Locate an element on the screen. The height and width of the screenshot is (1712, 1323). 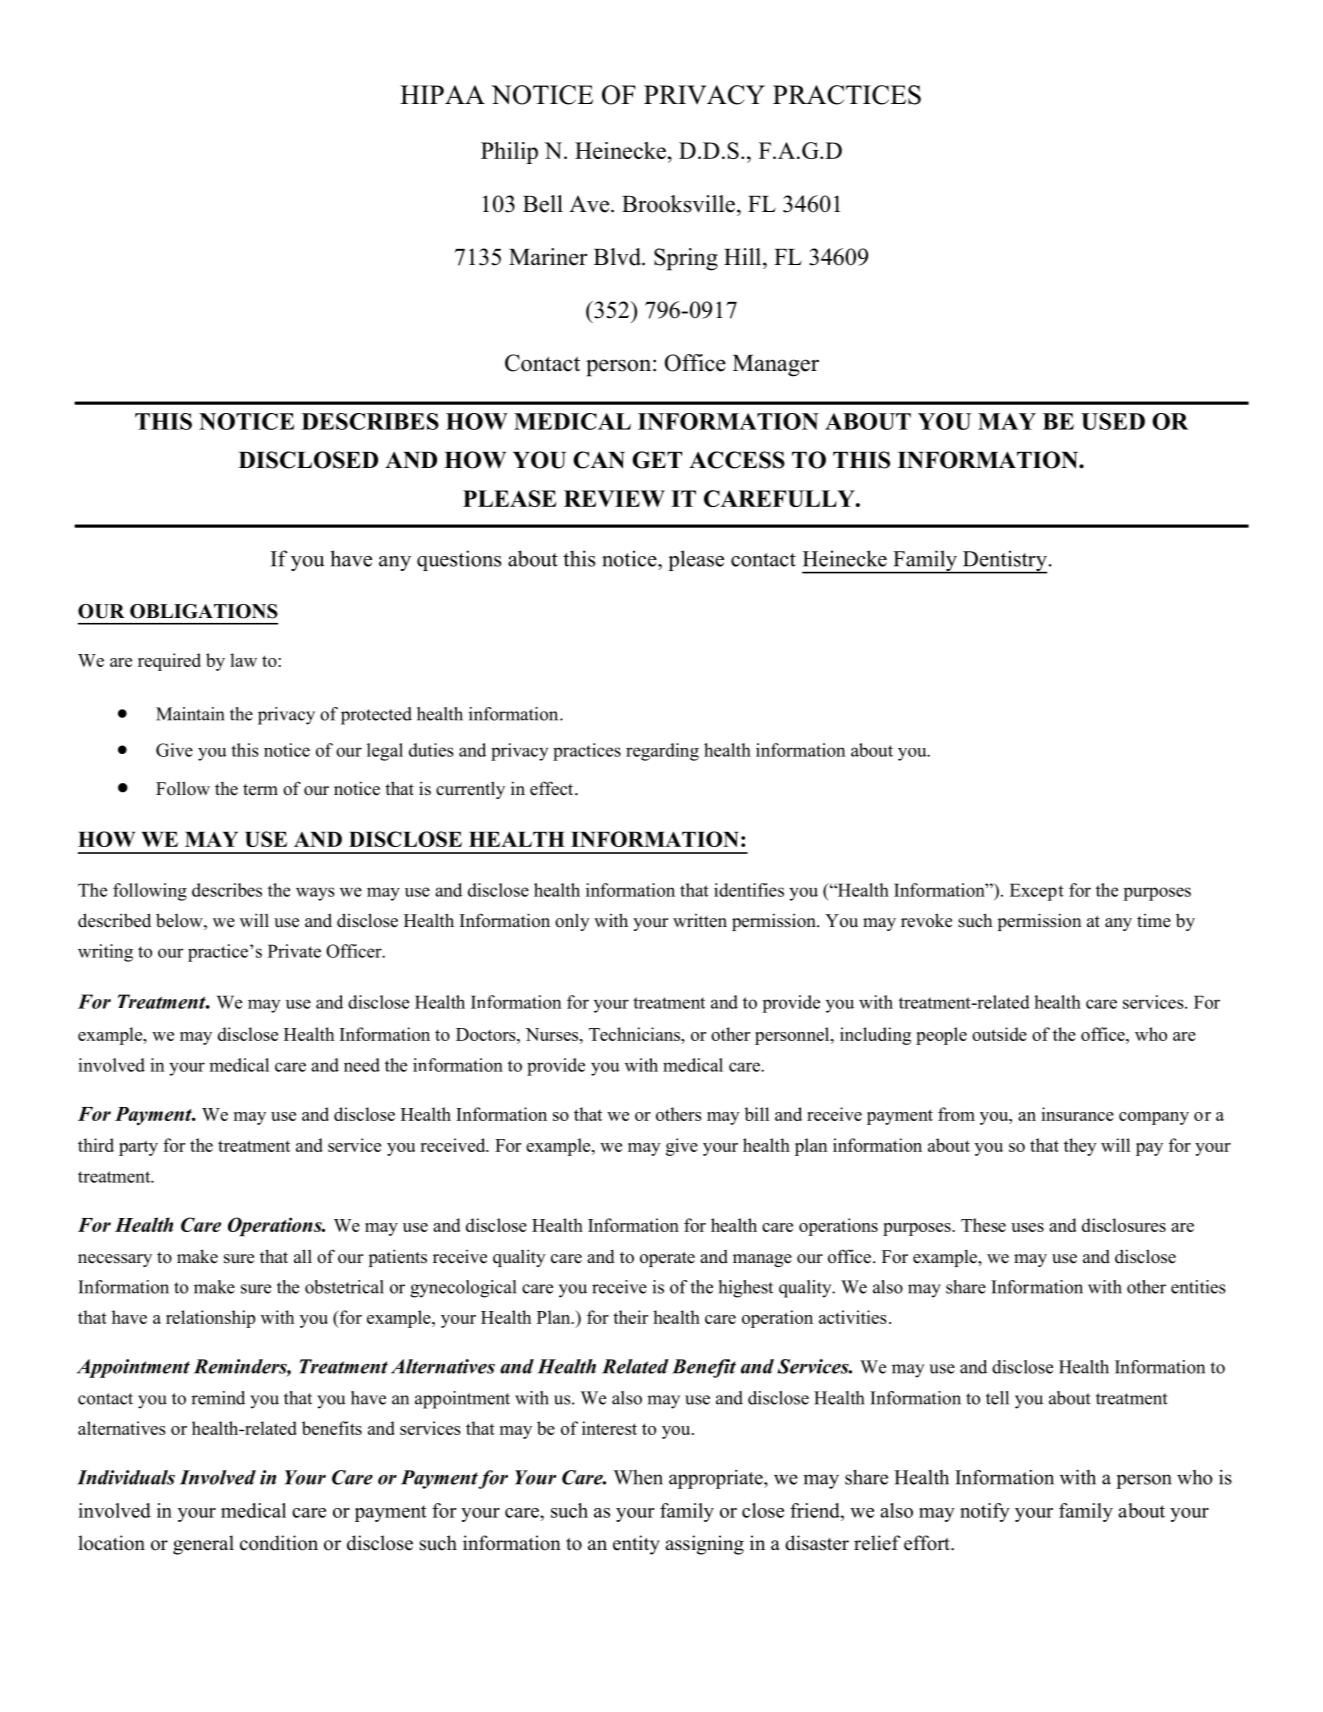
law is located at coordinates (243, 660).
